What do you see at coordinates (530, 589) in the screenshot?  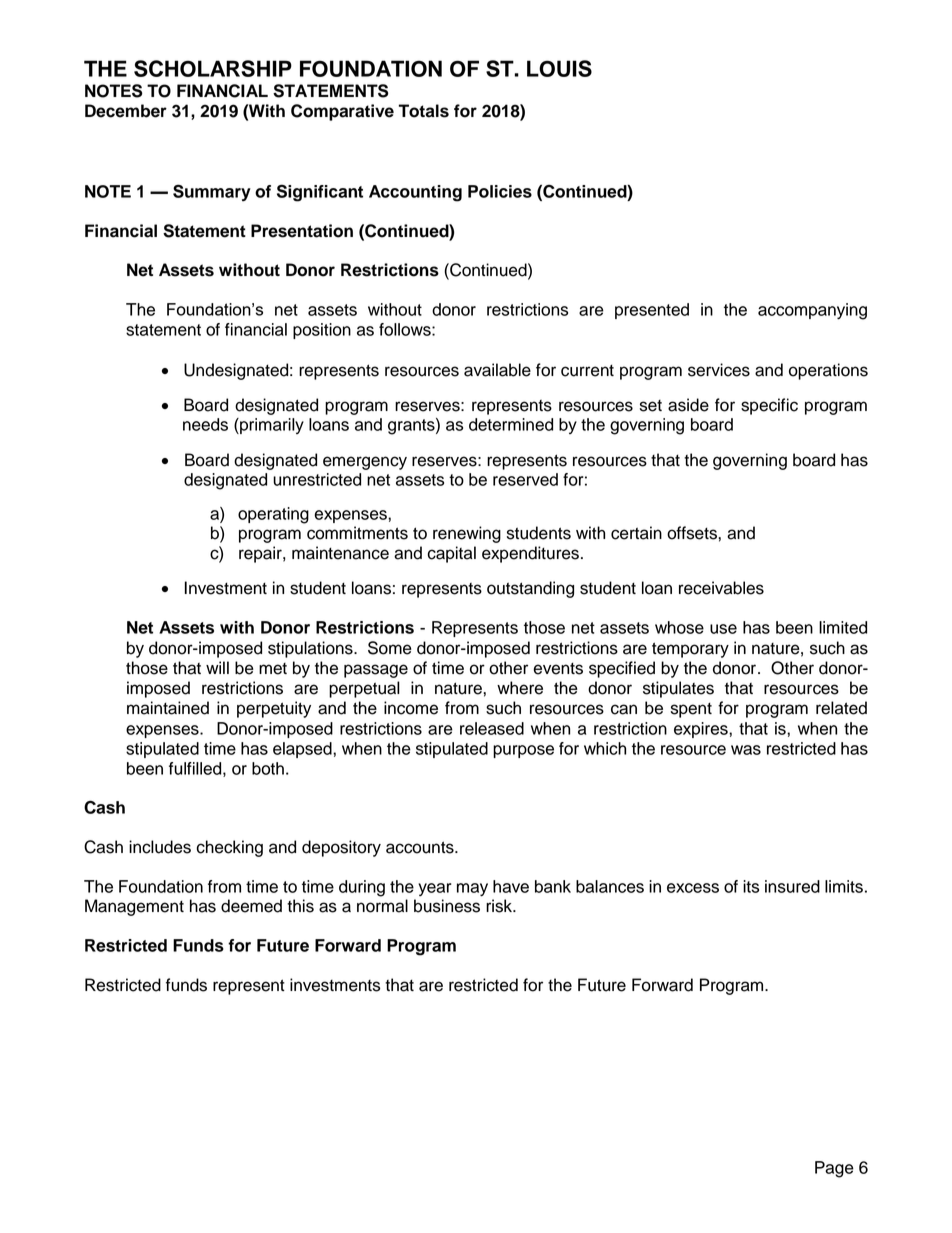 I see `outstanding` at bounding box center [530, 589].
